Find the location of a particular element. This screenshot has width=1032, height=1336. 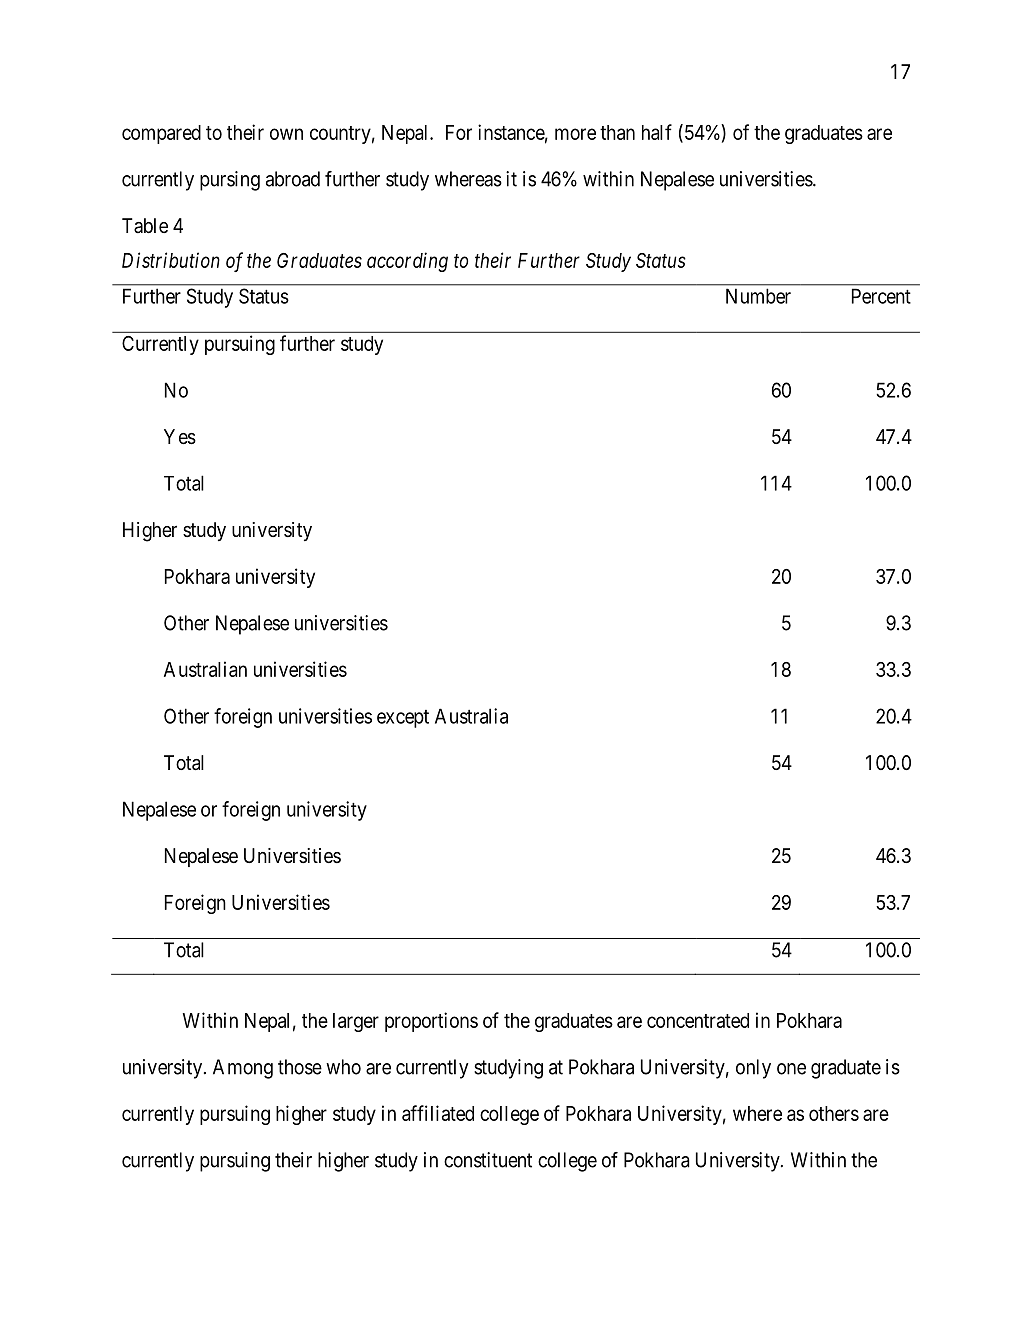

Yes is located at coordinates (180, 437).
